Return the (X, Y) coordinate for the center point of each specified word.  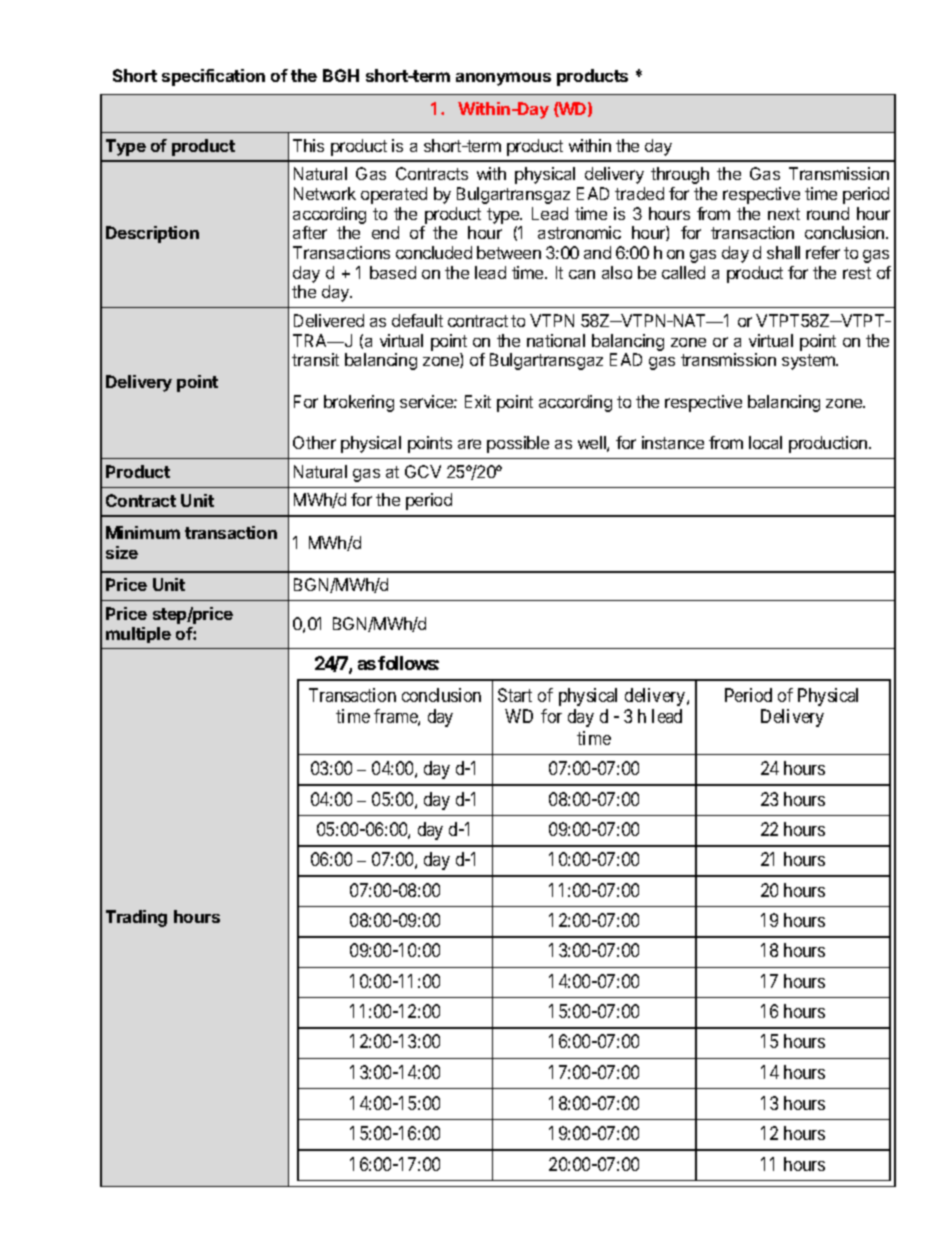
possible (518, 444)
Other (314, 442)
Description (152, 234)
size (122, 552)
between (509, 252)
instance (673, 442)
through (680, 175)
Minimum (143, 532)
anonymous (503, 79)
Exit (478, 401)
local (765, 442)
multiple (138, 635)
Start (515, 695)
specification (213, 77)
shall (783, 252)
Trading (136, 918)
